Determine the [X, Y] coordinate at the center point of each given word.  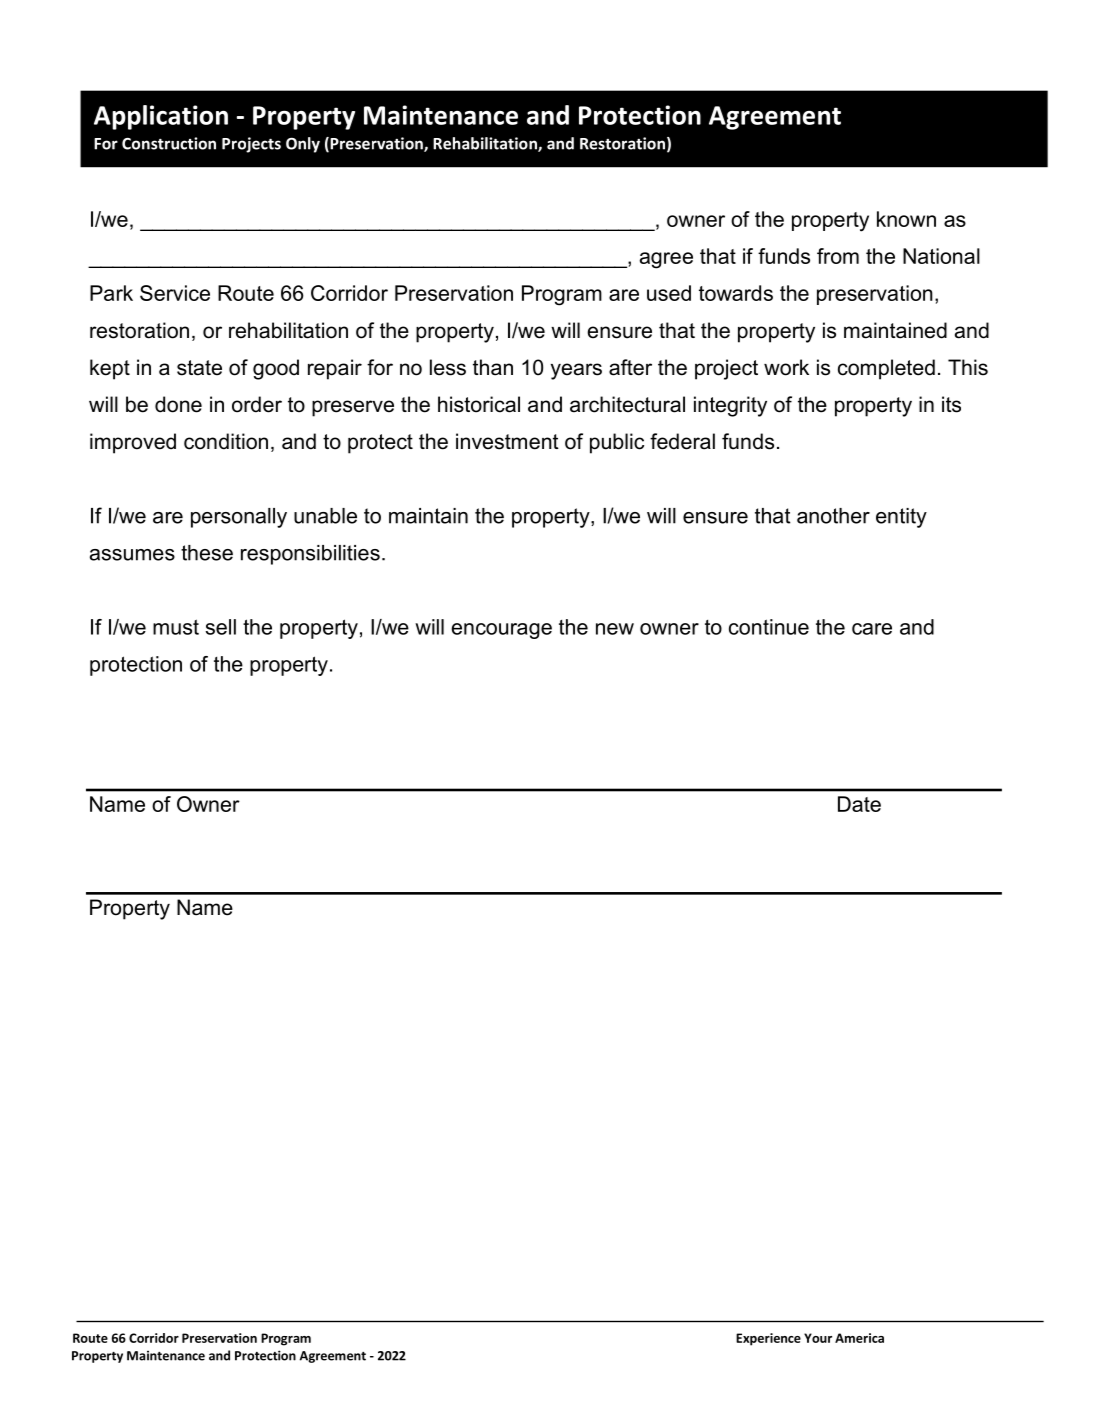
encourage [502, 631]
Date [859, 804]
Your [818, 1338]
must [176, 627]
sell [221, 627]
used [669, 293]
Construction [169, 143]
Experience [768, 1339]
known [906, 219]
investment [507, 441]
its [951, 404]
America [859, 1338]
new [615, 629]
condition [226, 441]
